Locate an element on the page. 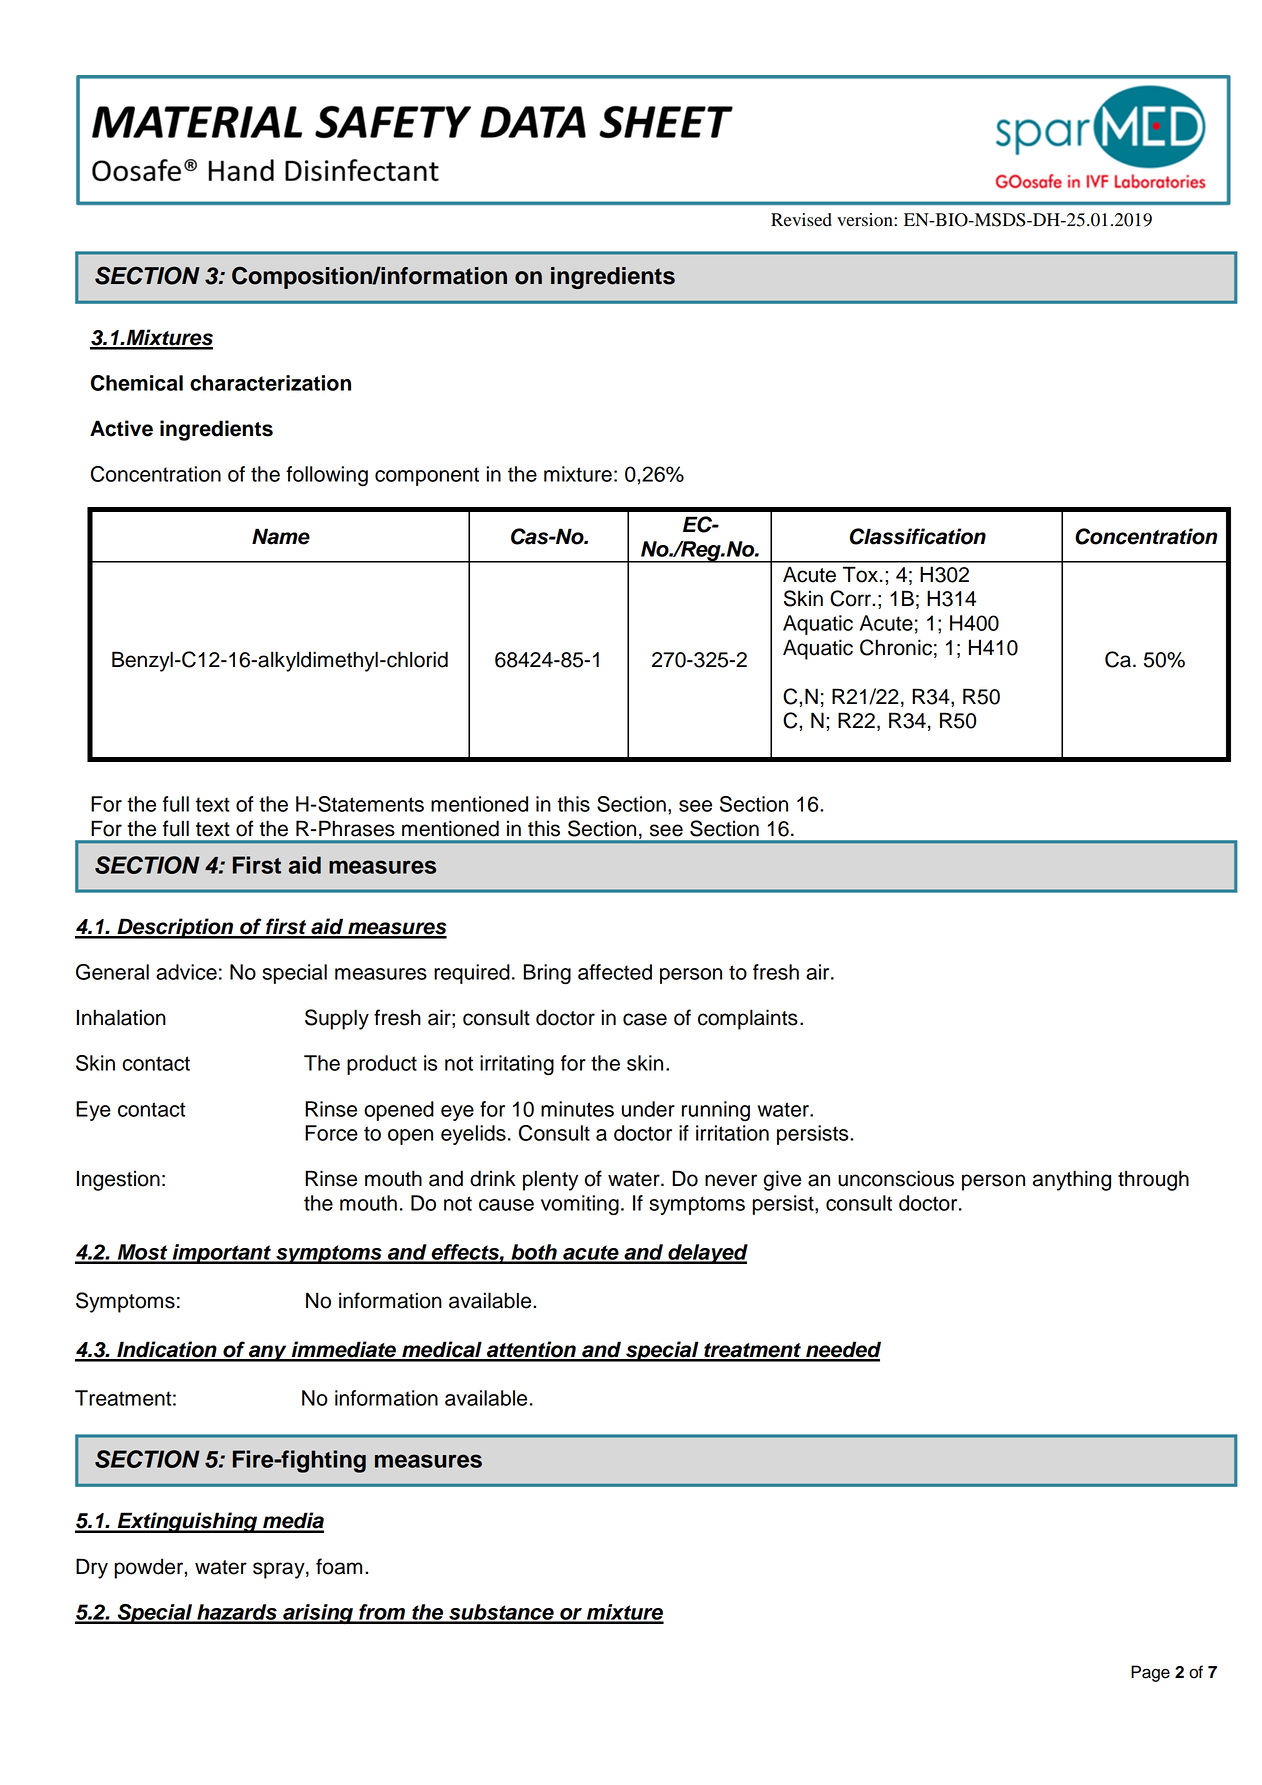 The image size is (1262, 1785). version is located at coordinates (866, 220).
